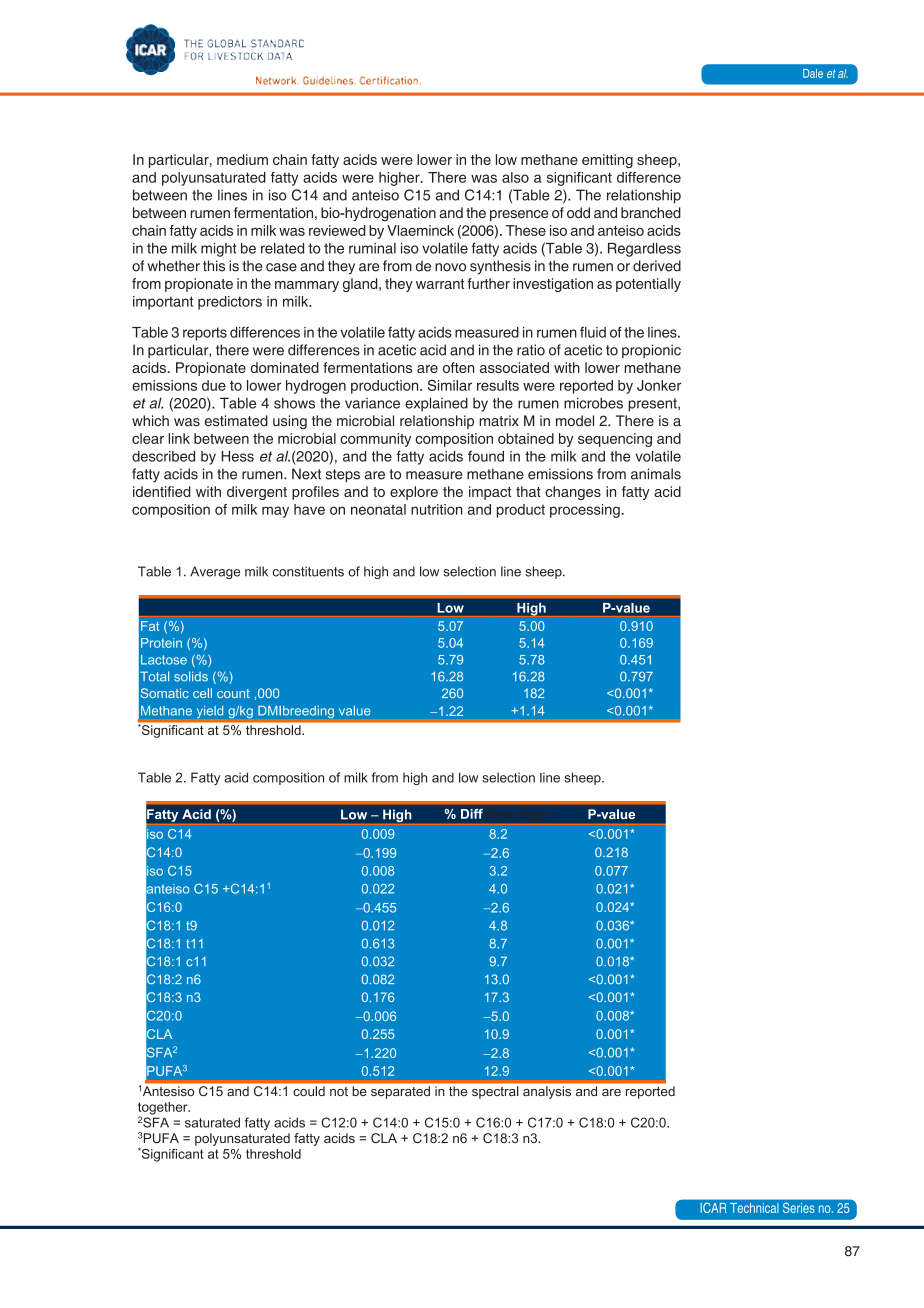 The image size is (924, 1308). What do you see at coordinates (495, 1092) in the screenshot?
I see `spectral` at bounding box center [495, 1092].
